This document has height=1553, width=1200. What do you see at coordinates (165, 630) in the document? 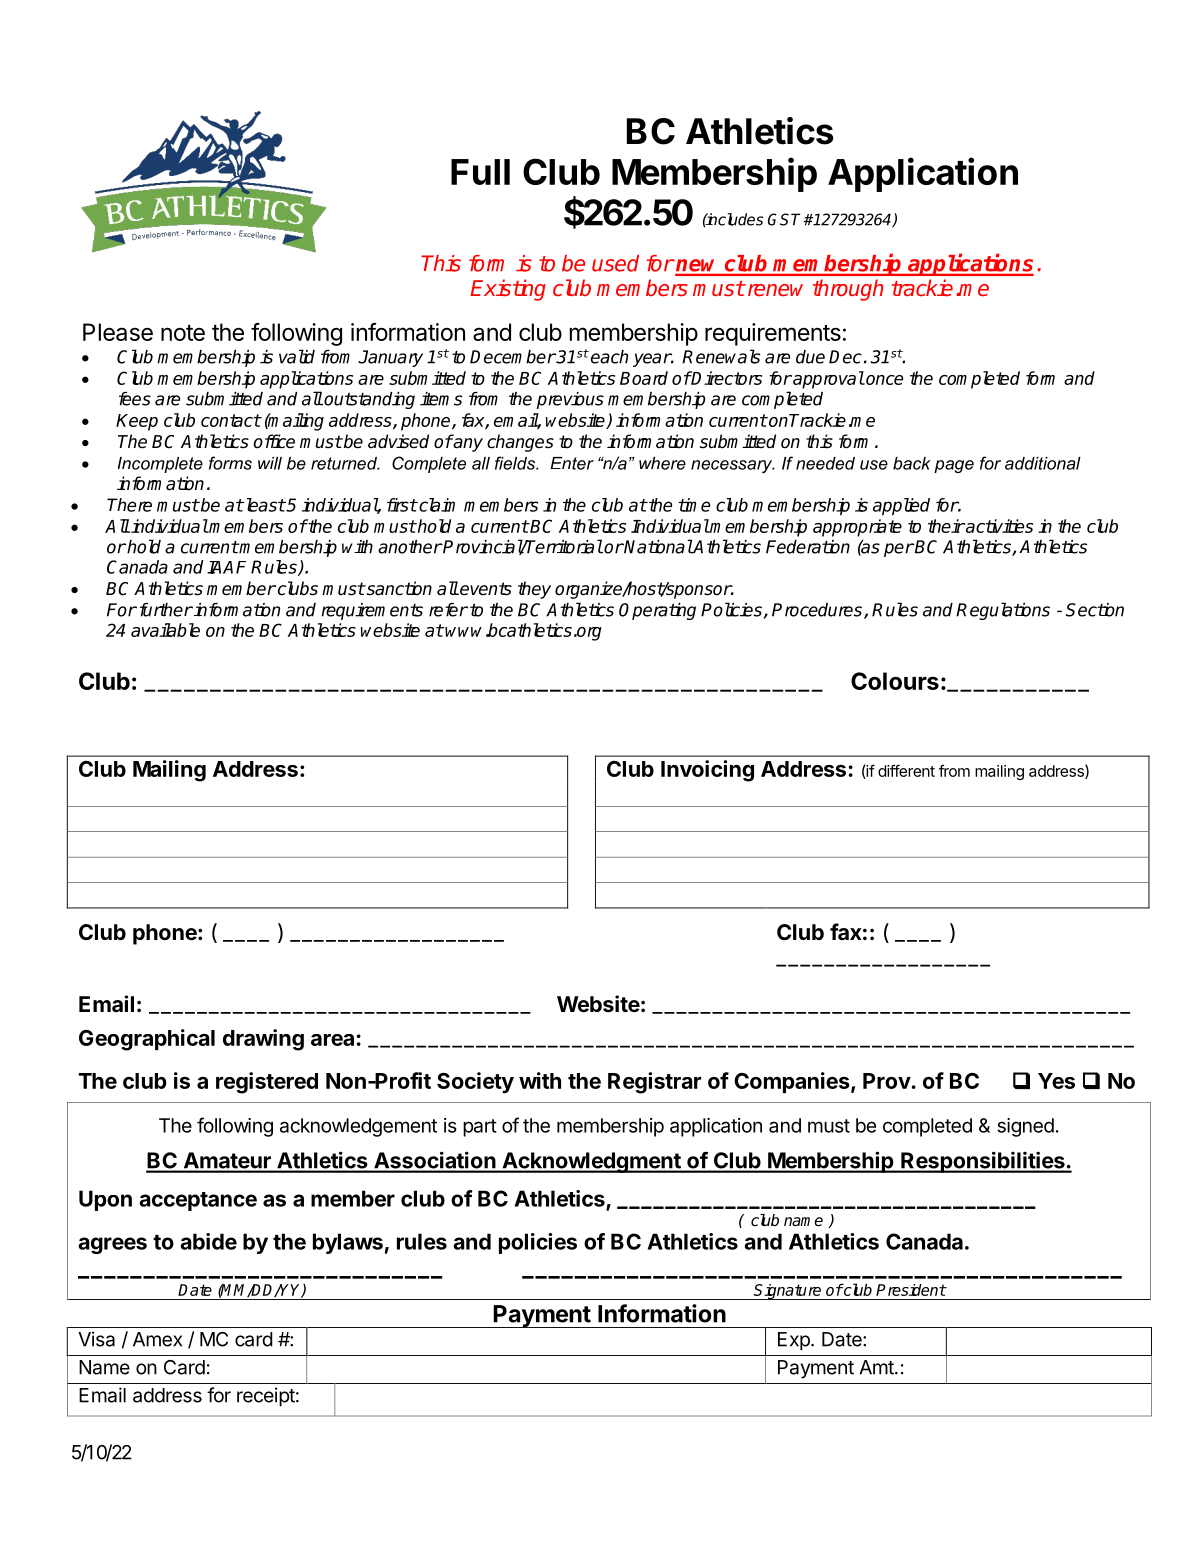
I see `available` at bounding box center [165, 630].
